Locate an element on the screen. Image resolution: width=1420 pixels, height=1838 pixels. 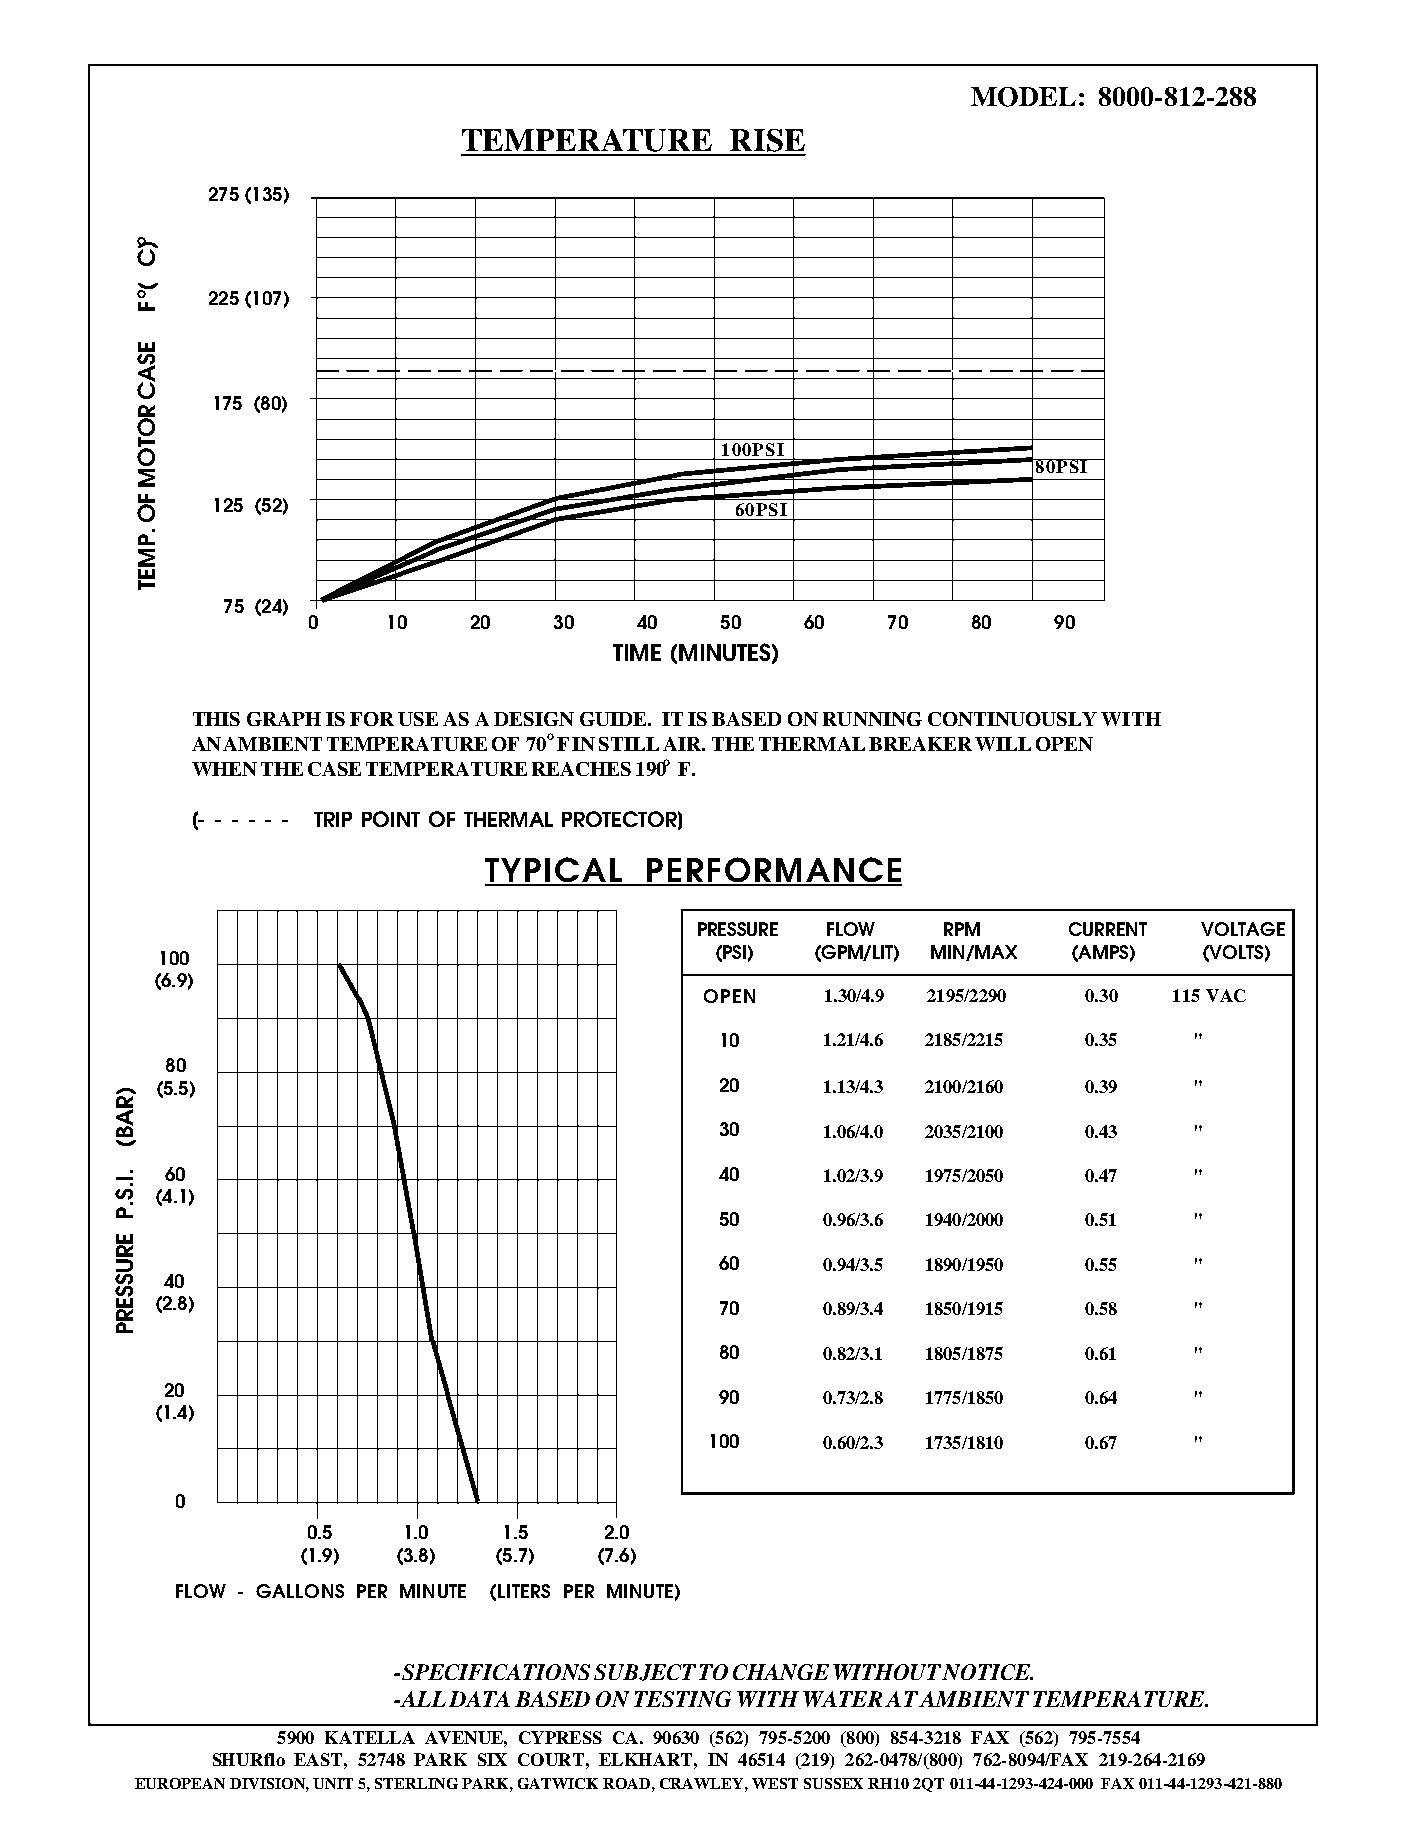
TIME is located at coordinates (637, 652).
